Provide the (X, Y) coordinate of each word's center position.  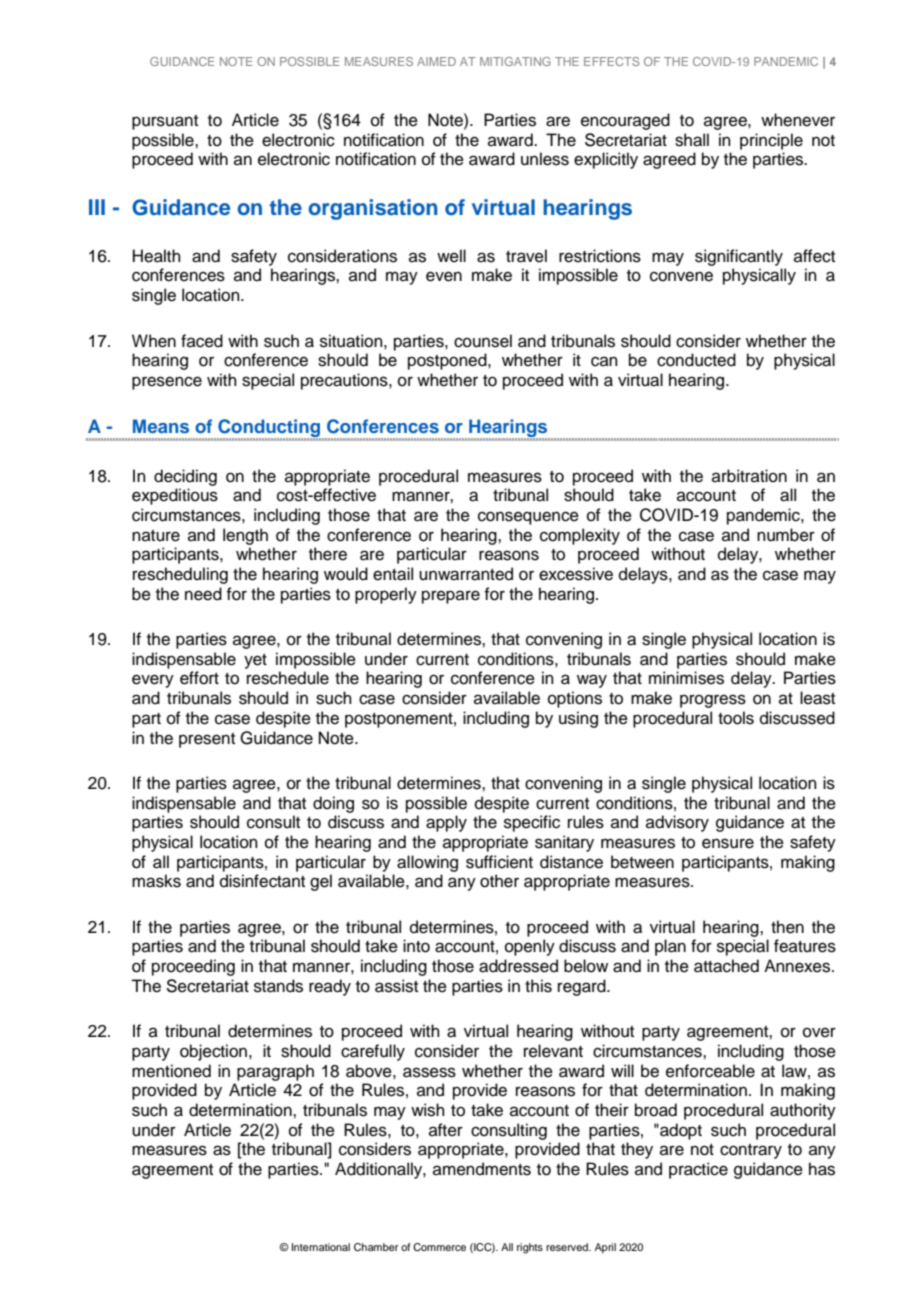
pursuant (165, 122)
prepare (451, 597)
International (321, 1247)
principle (771, 141)
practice (698, 1170)
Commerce (439, 1247)
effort (199, 678)
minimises (686, 678)
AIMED (436, 61)
